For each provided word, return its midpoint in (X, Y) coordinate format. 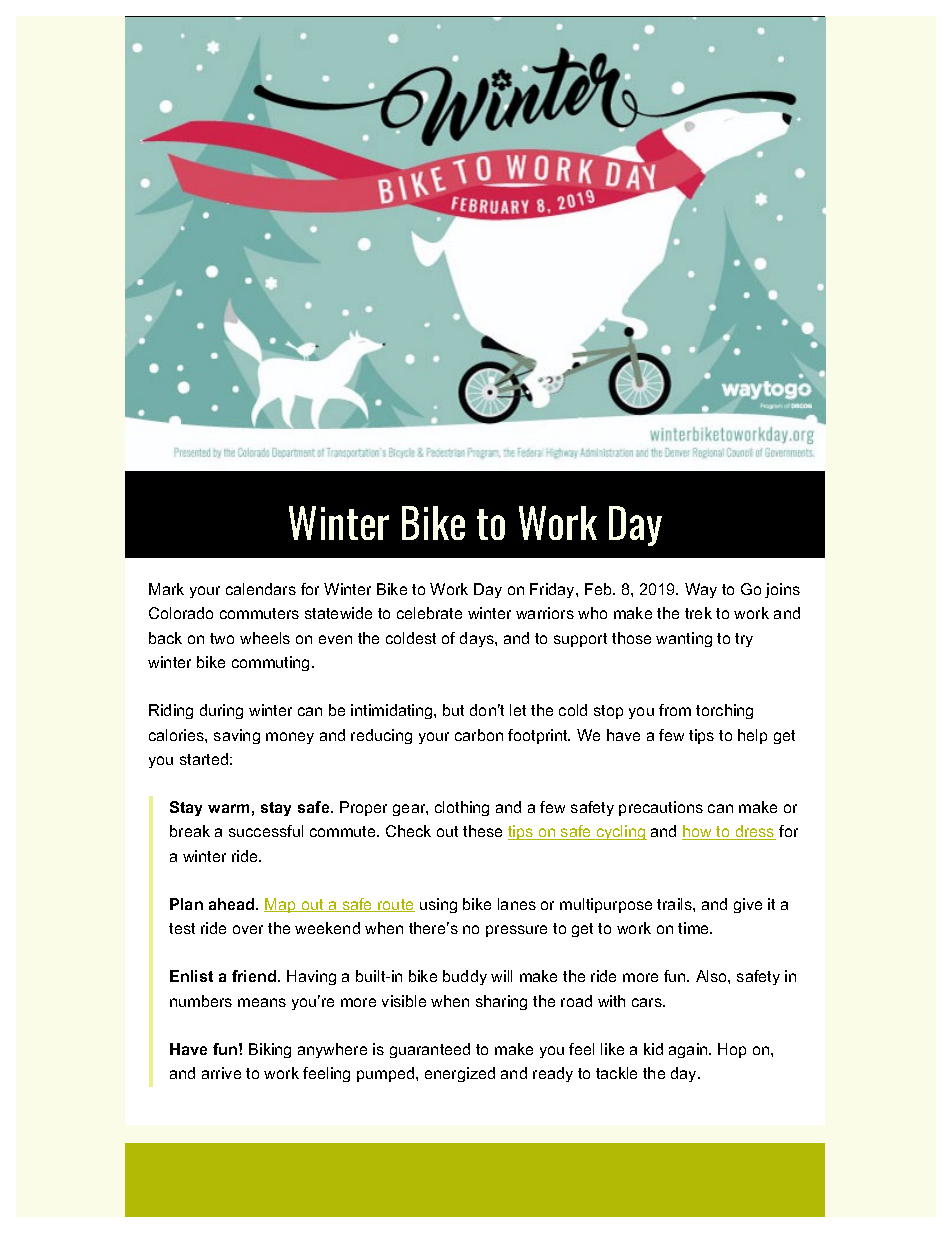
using (438, 905)
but (453, 710)
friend (255, 976)
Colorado (181, 613)
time (695, 928)
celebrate (429, 613)
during (221, 711)
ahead (233, 904)
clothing (462, 808)
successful (266, 831)
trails (675, 904)
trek (698, 613)
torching (724, 711)
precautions (661, 808)
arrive (221, 1073)
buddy (465, 977)
